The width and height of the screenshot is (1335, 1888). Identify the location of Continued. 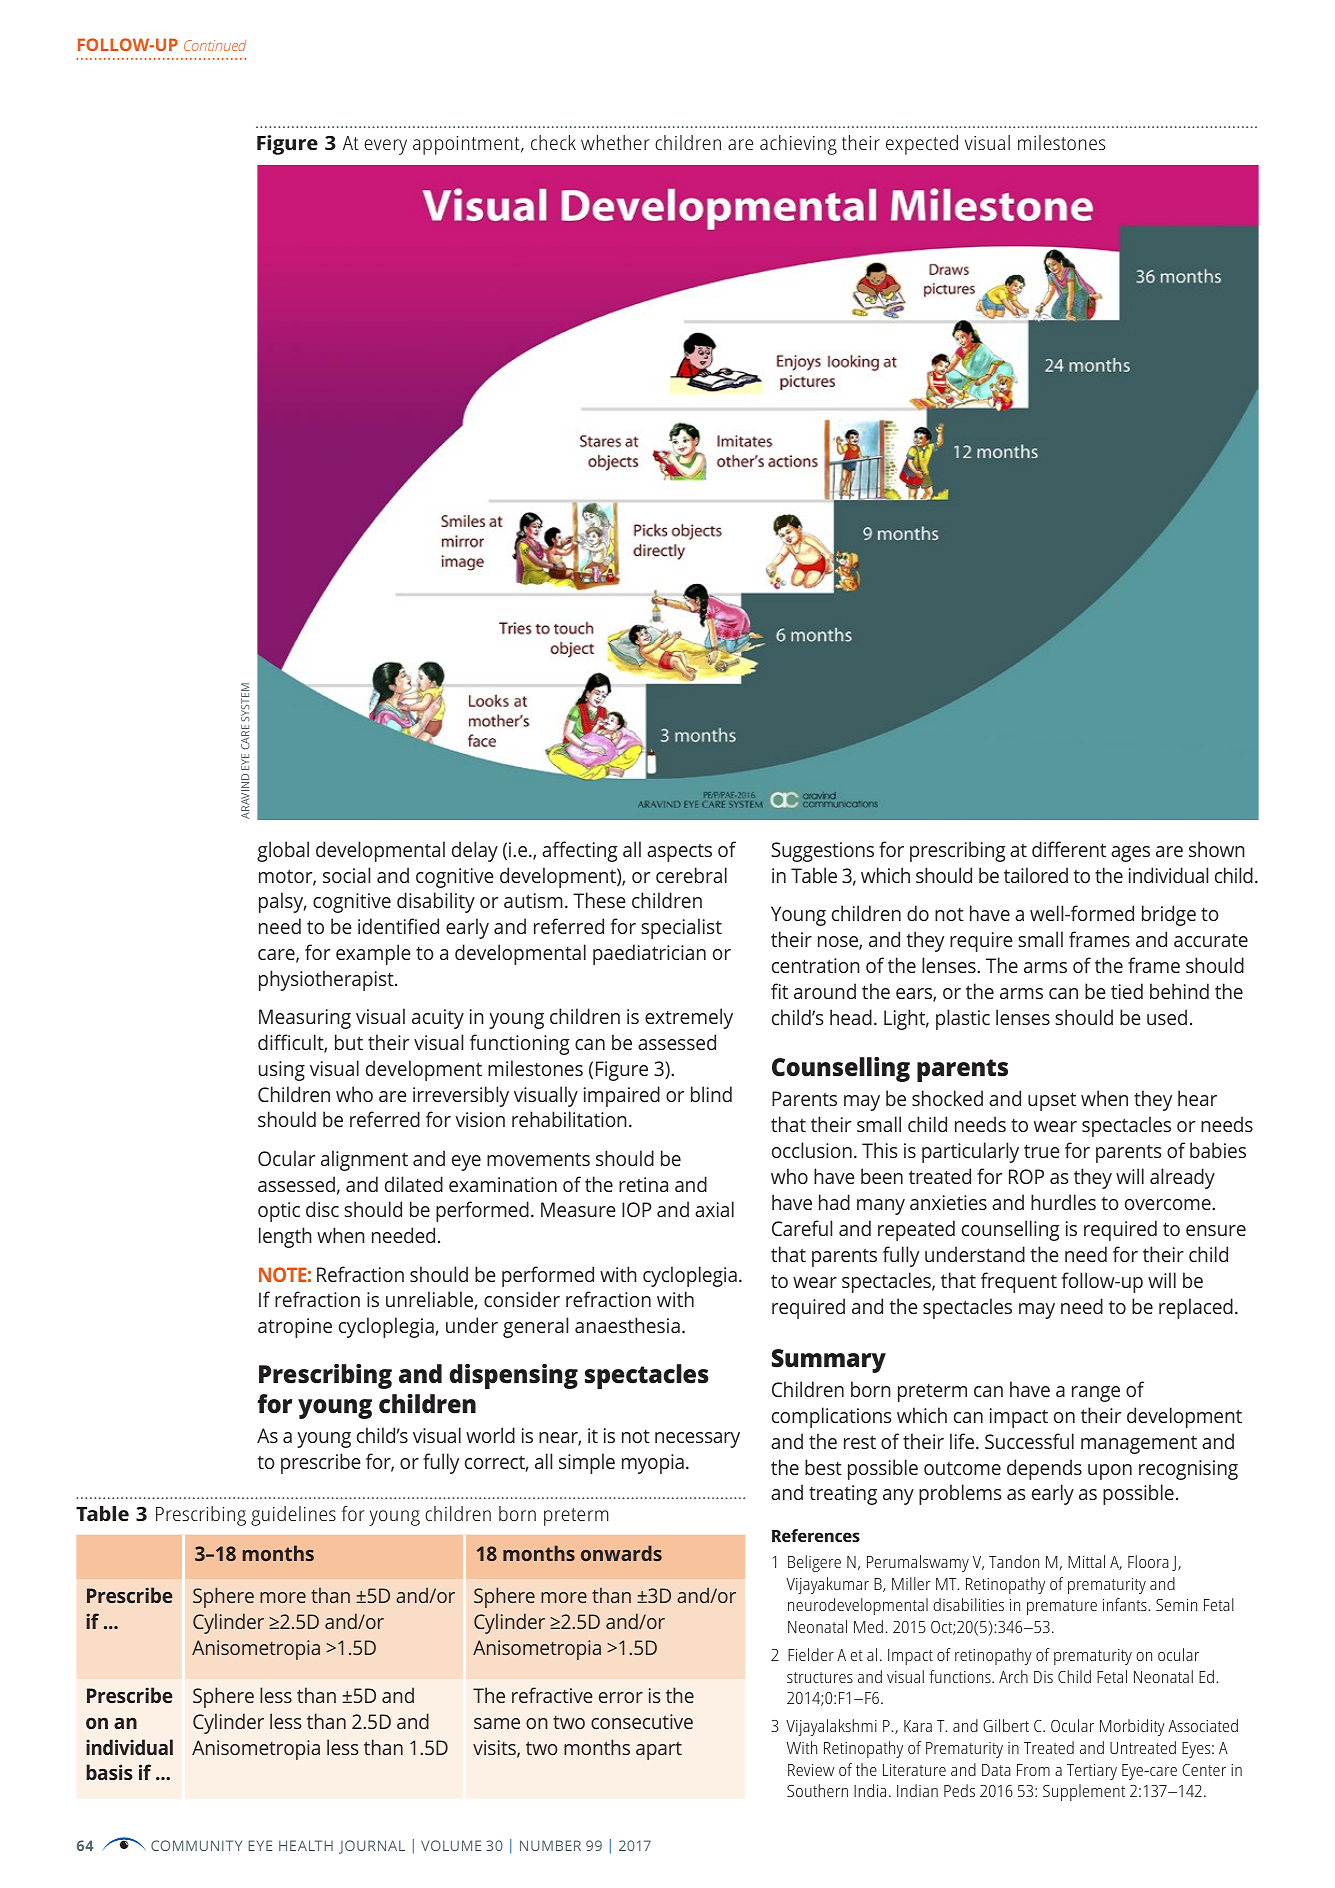
(215, 45).
